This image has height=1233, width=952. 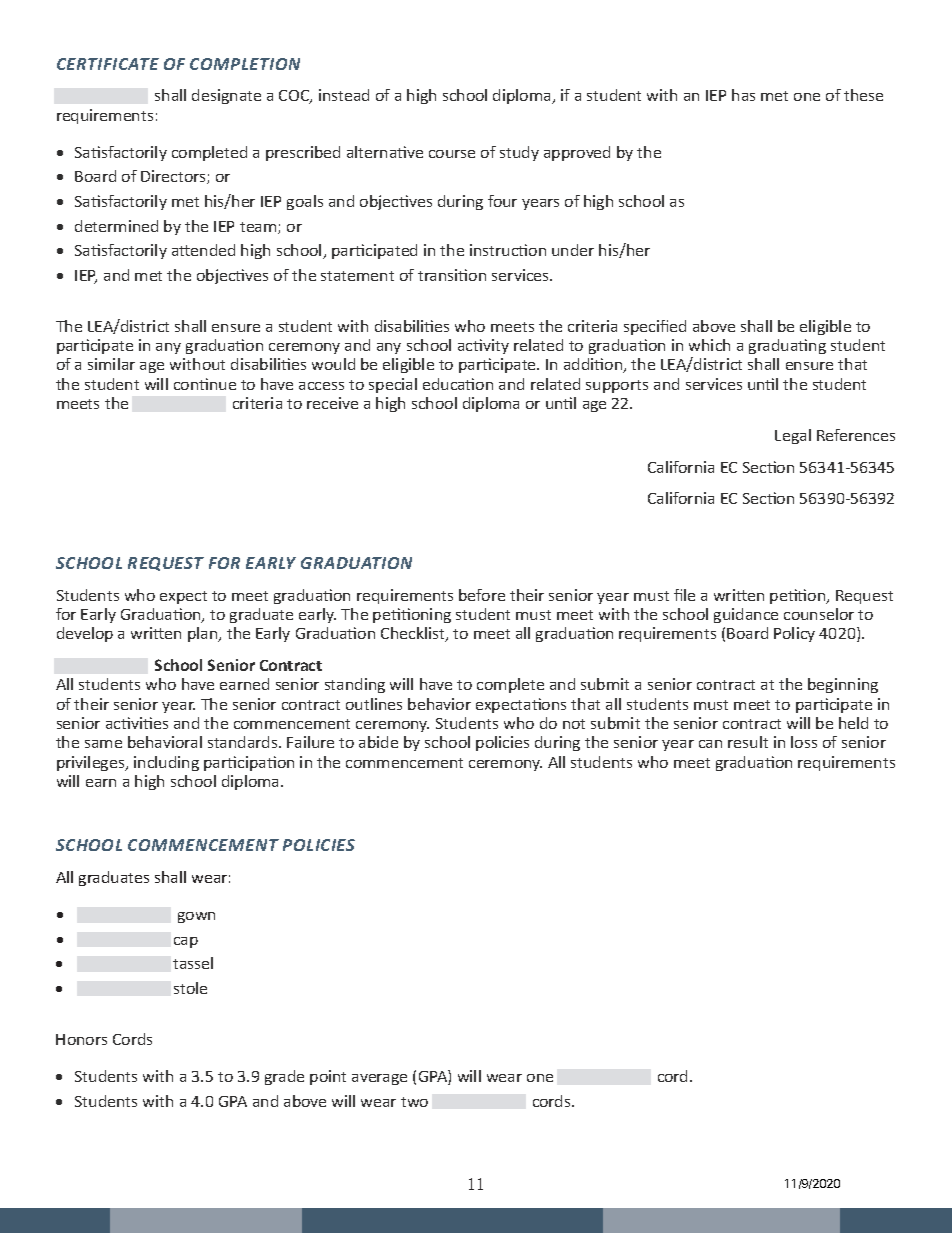 I want to click on Legal, so click(x=793, y=436).
